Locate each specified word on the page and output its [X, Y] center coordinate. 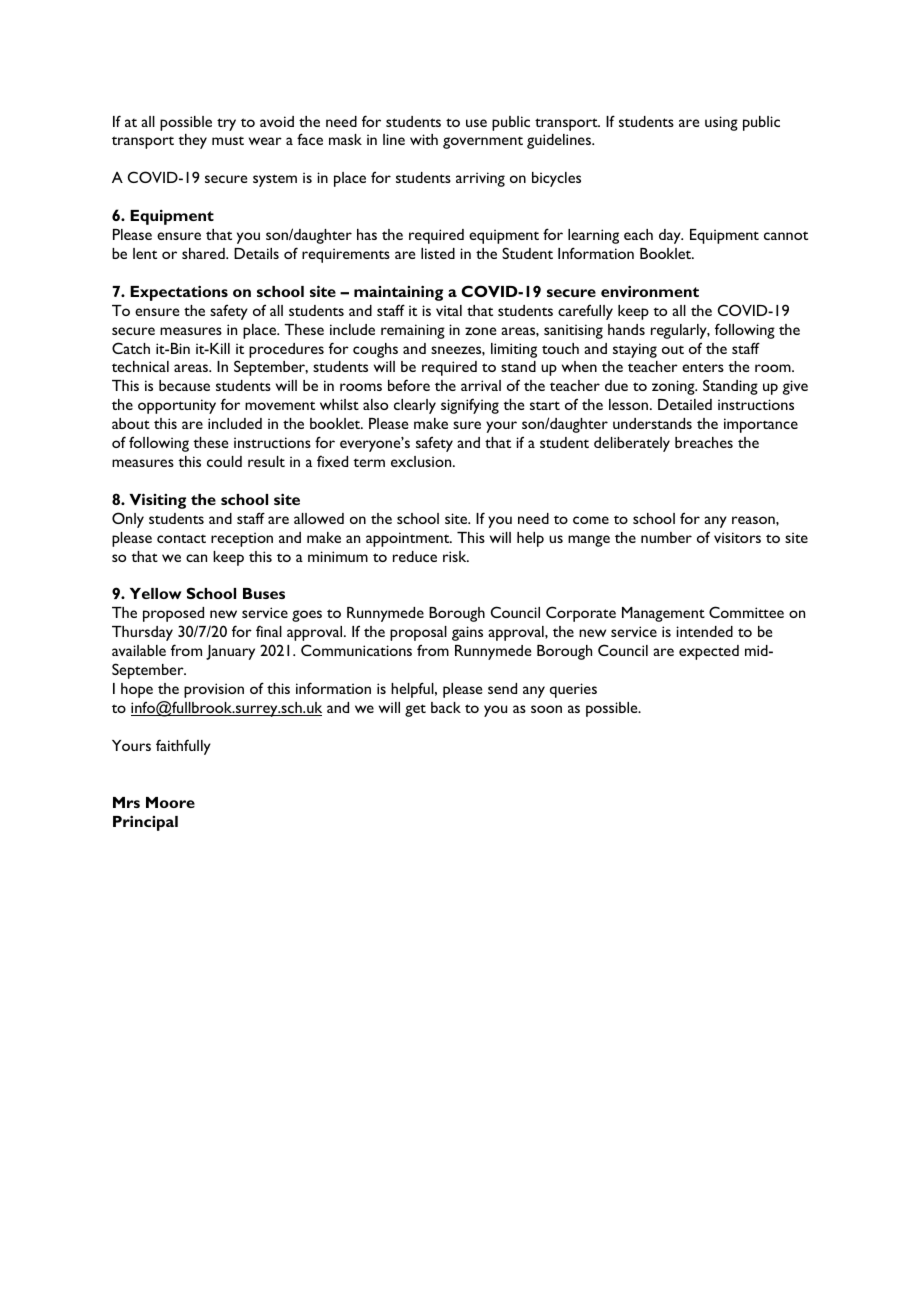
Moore [170, 802]
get [415, 710]
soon [546, 709]
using [721, 123]
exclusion [422, 461]
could [224, 461]
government [483, 142]
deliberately [632, 444]
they [192, 141]
